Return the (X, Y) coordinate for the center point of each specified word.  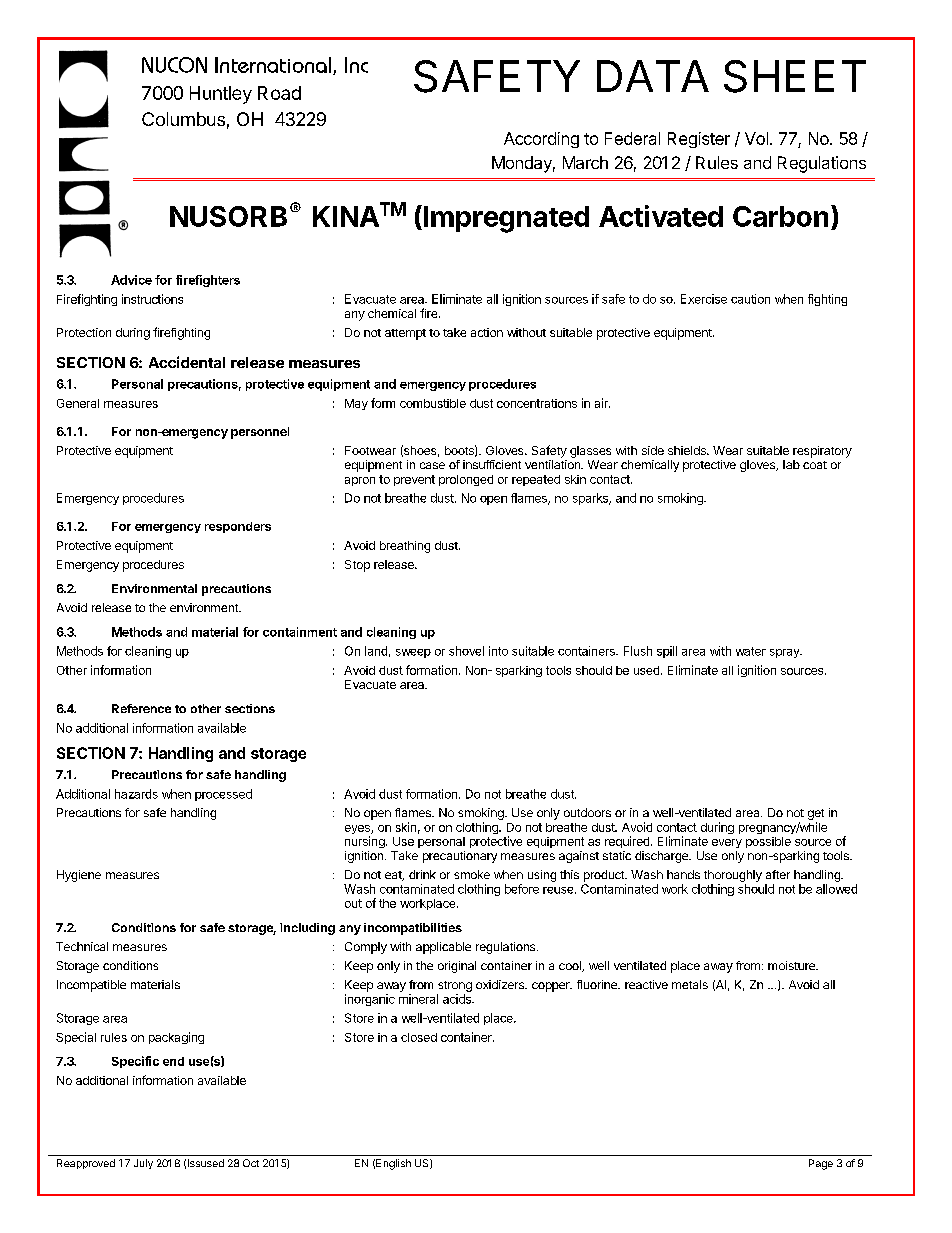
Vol (756, 138)
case (432, 465)
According (541, 140)
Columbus (183, 119)
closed (419, 1037)
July (143, 1164)
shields (688, 450)
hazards (136, 794)
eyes (358, 831)
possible (768, 842)
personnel (260, 433)
